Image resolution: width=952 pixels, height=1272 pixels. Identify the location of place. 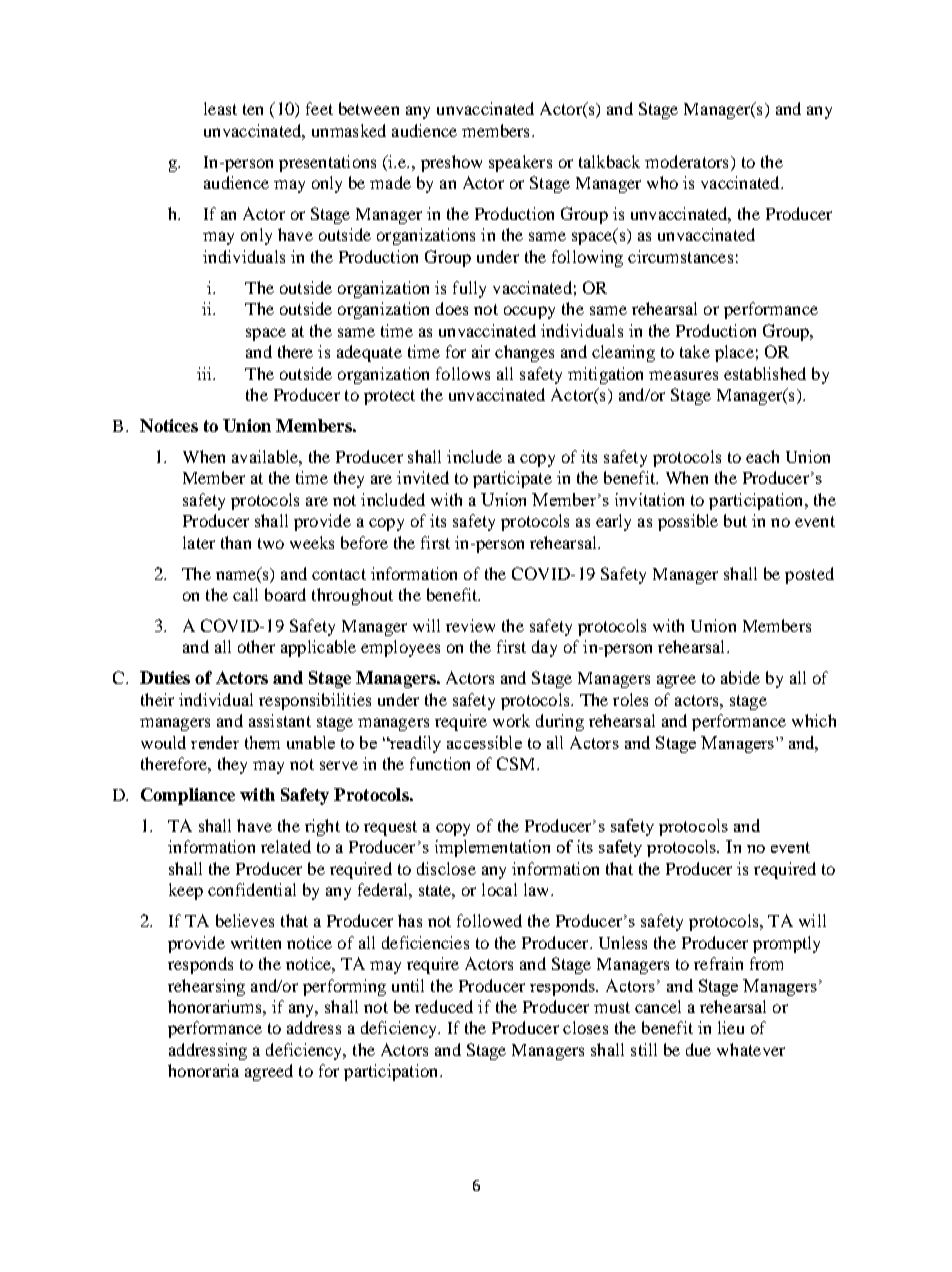
(734, 353).
